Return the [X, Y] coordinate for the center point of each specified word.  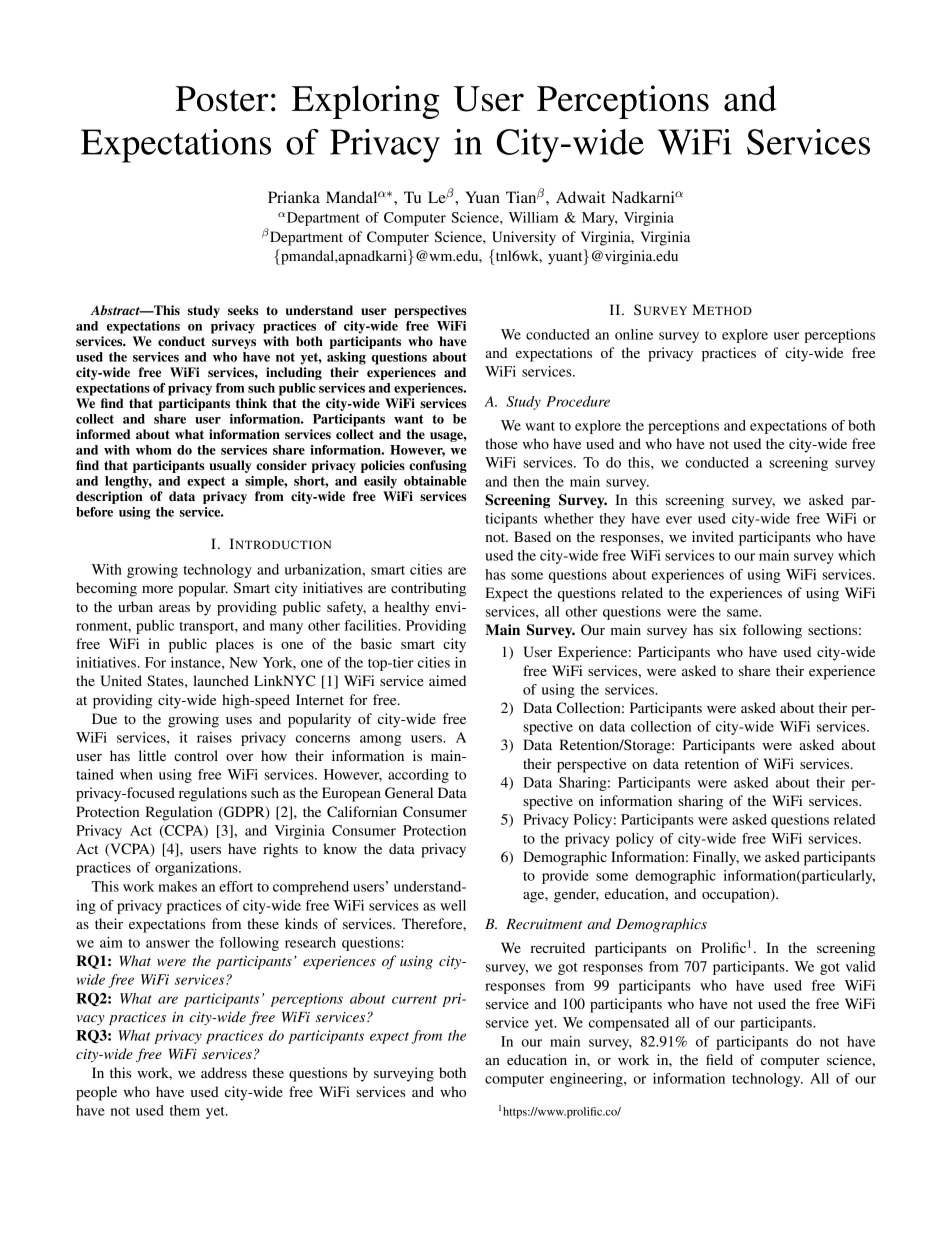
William [534, 217]
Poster [222, 99]
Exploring [365, 102]
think [251, 403]
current [414, 999]
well [453, 905]
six [728, 629]
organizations [197, 869]
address [224, 1072]
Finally [716, 858]
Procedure [578, 401]
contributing [428, 589]
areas [174, 608]
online [634, 334]
